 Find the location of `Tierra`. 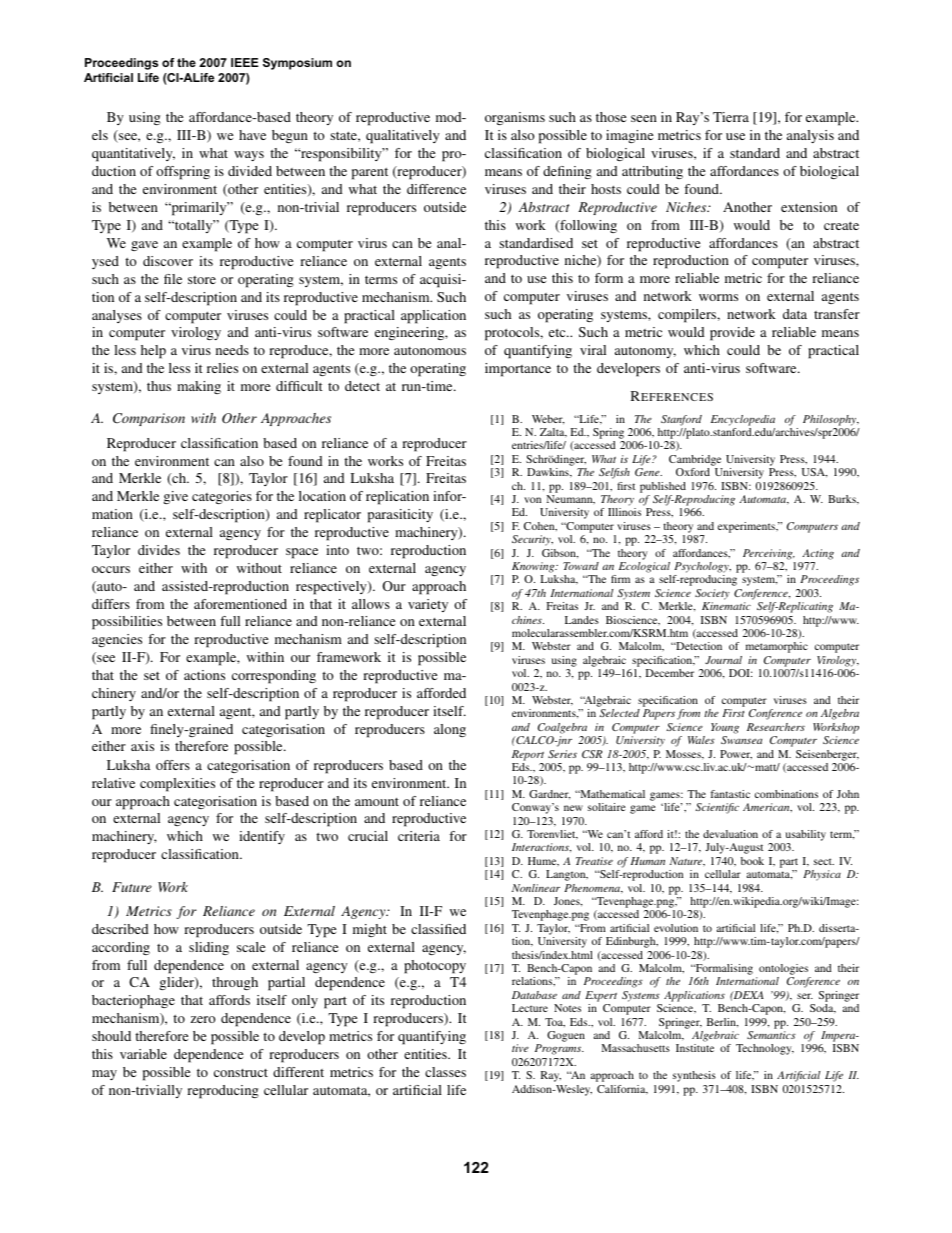

Tierra is located at coordinates (731, 117).
